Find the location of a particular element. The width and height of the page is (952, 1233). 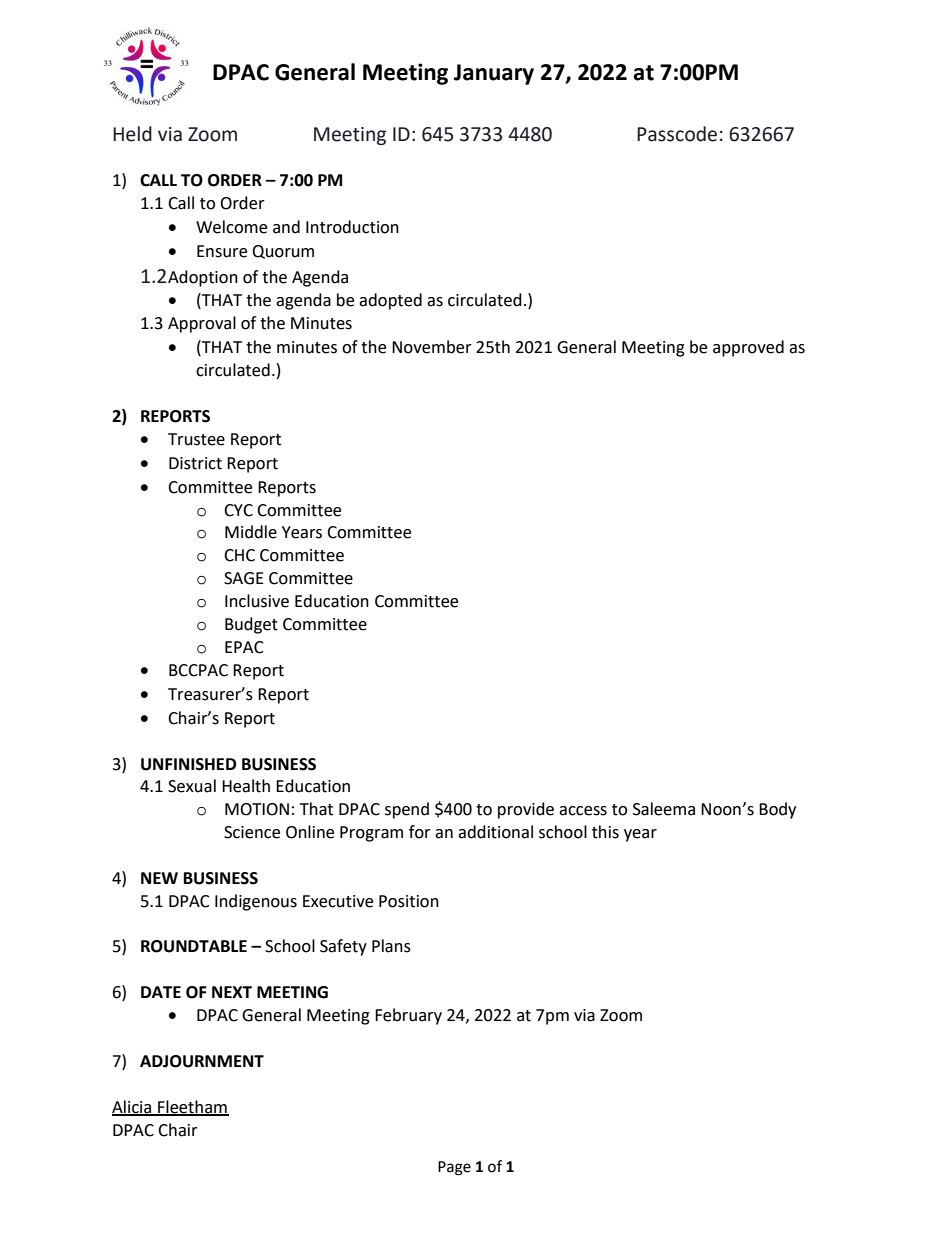

Position is located at coordinates (409, 901).
